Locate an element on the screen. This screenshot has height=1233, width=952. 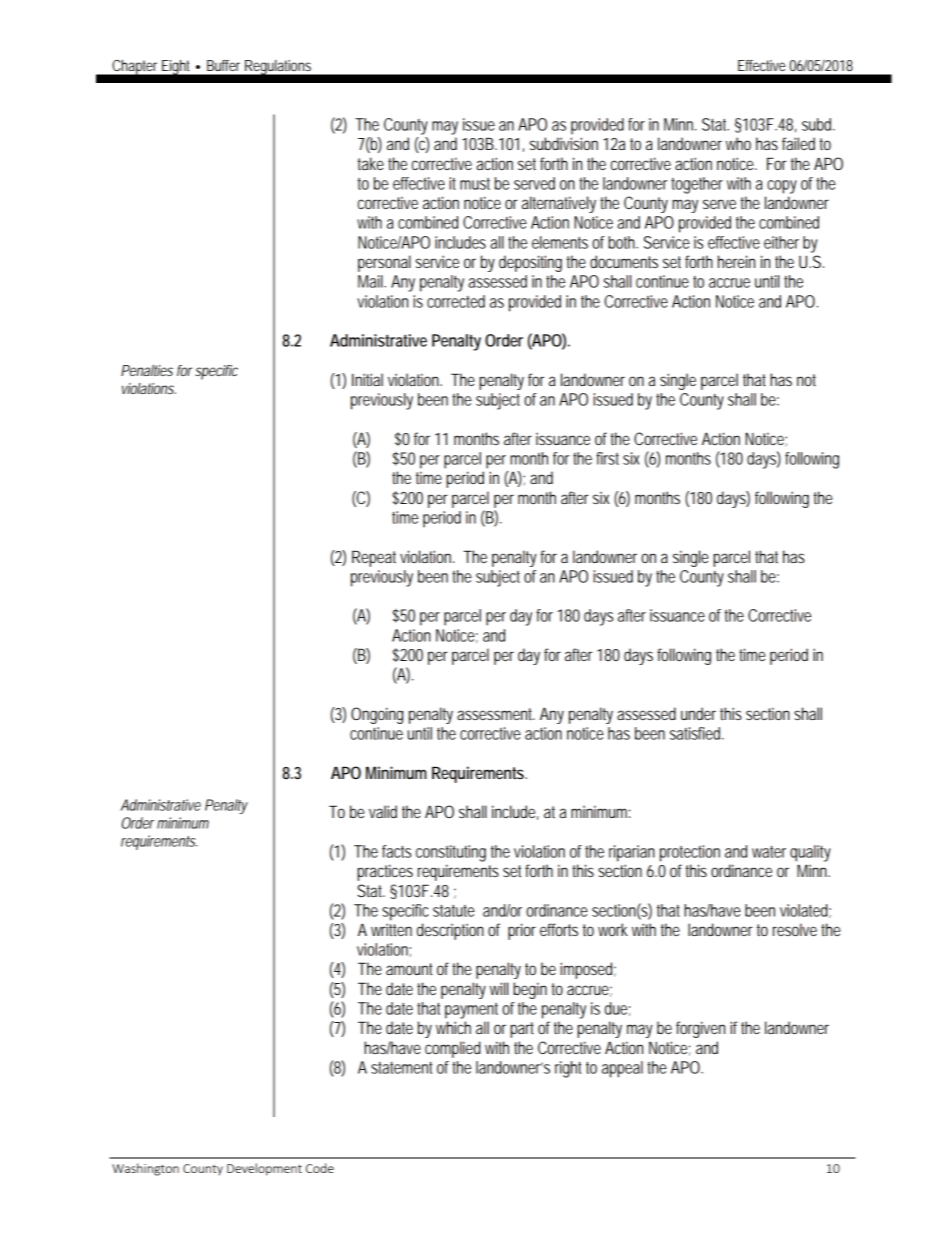
assessment is located at coordinates (496, 714).
